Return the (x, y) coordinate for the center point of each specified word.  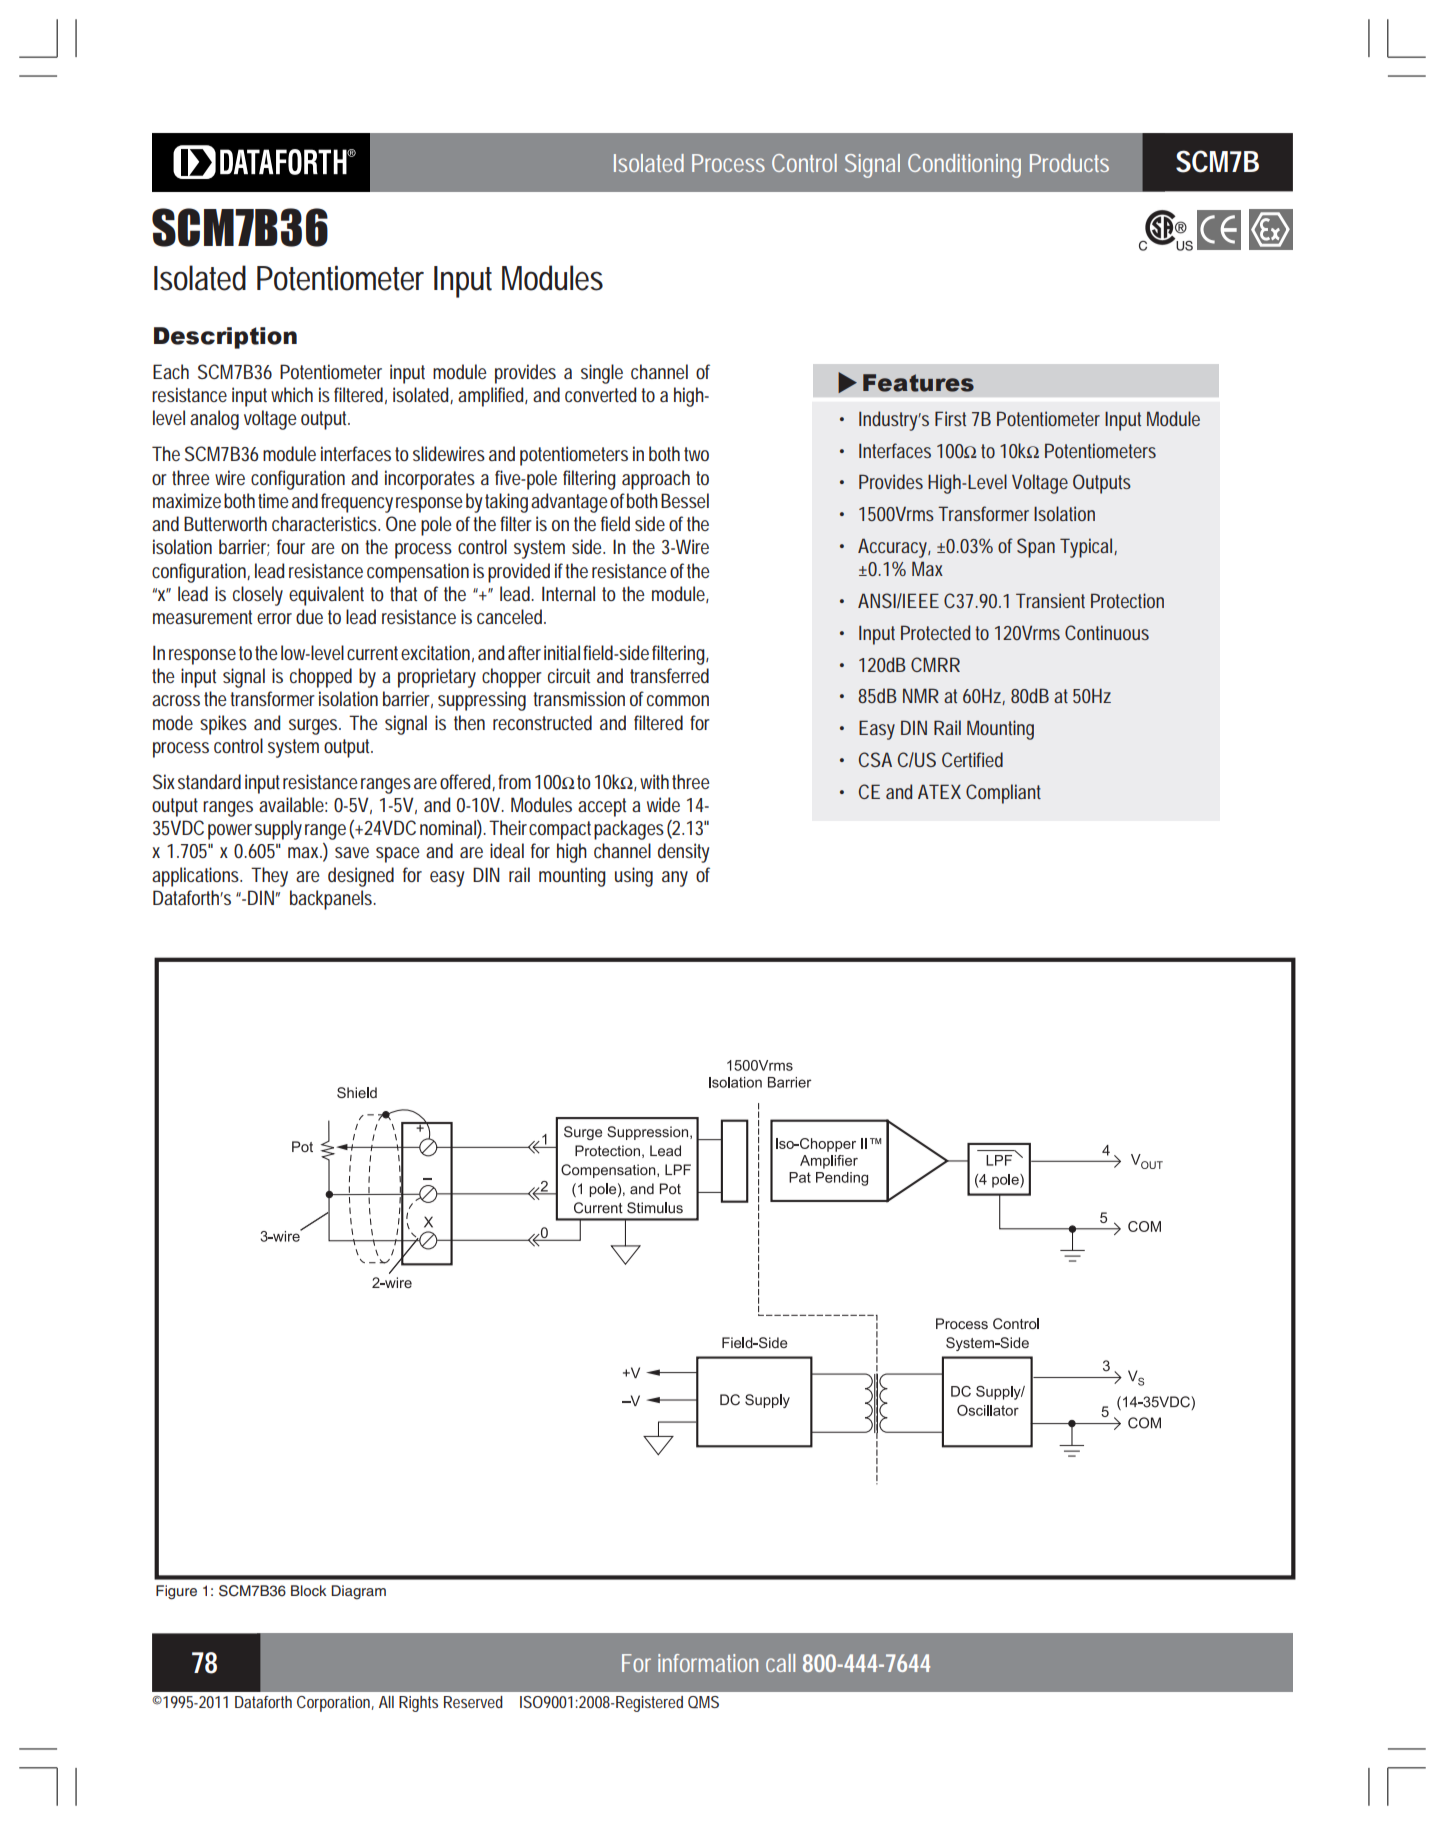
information (708, 1663)
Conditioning (964, 166)
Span (1036, 548)
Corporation (335, 1704)
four (291, 546)
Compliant (1003, 794)
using (634, 877)
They (269, 877)
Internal (568, 593)
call (780, 1663)
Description (225, 338)
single (602, 374)
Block (308, 1590)
